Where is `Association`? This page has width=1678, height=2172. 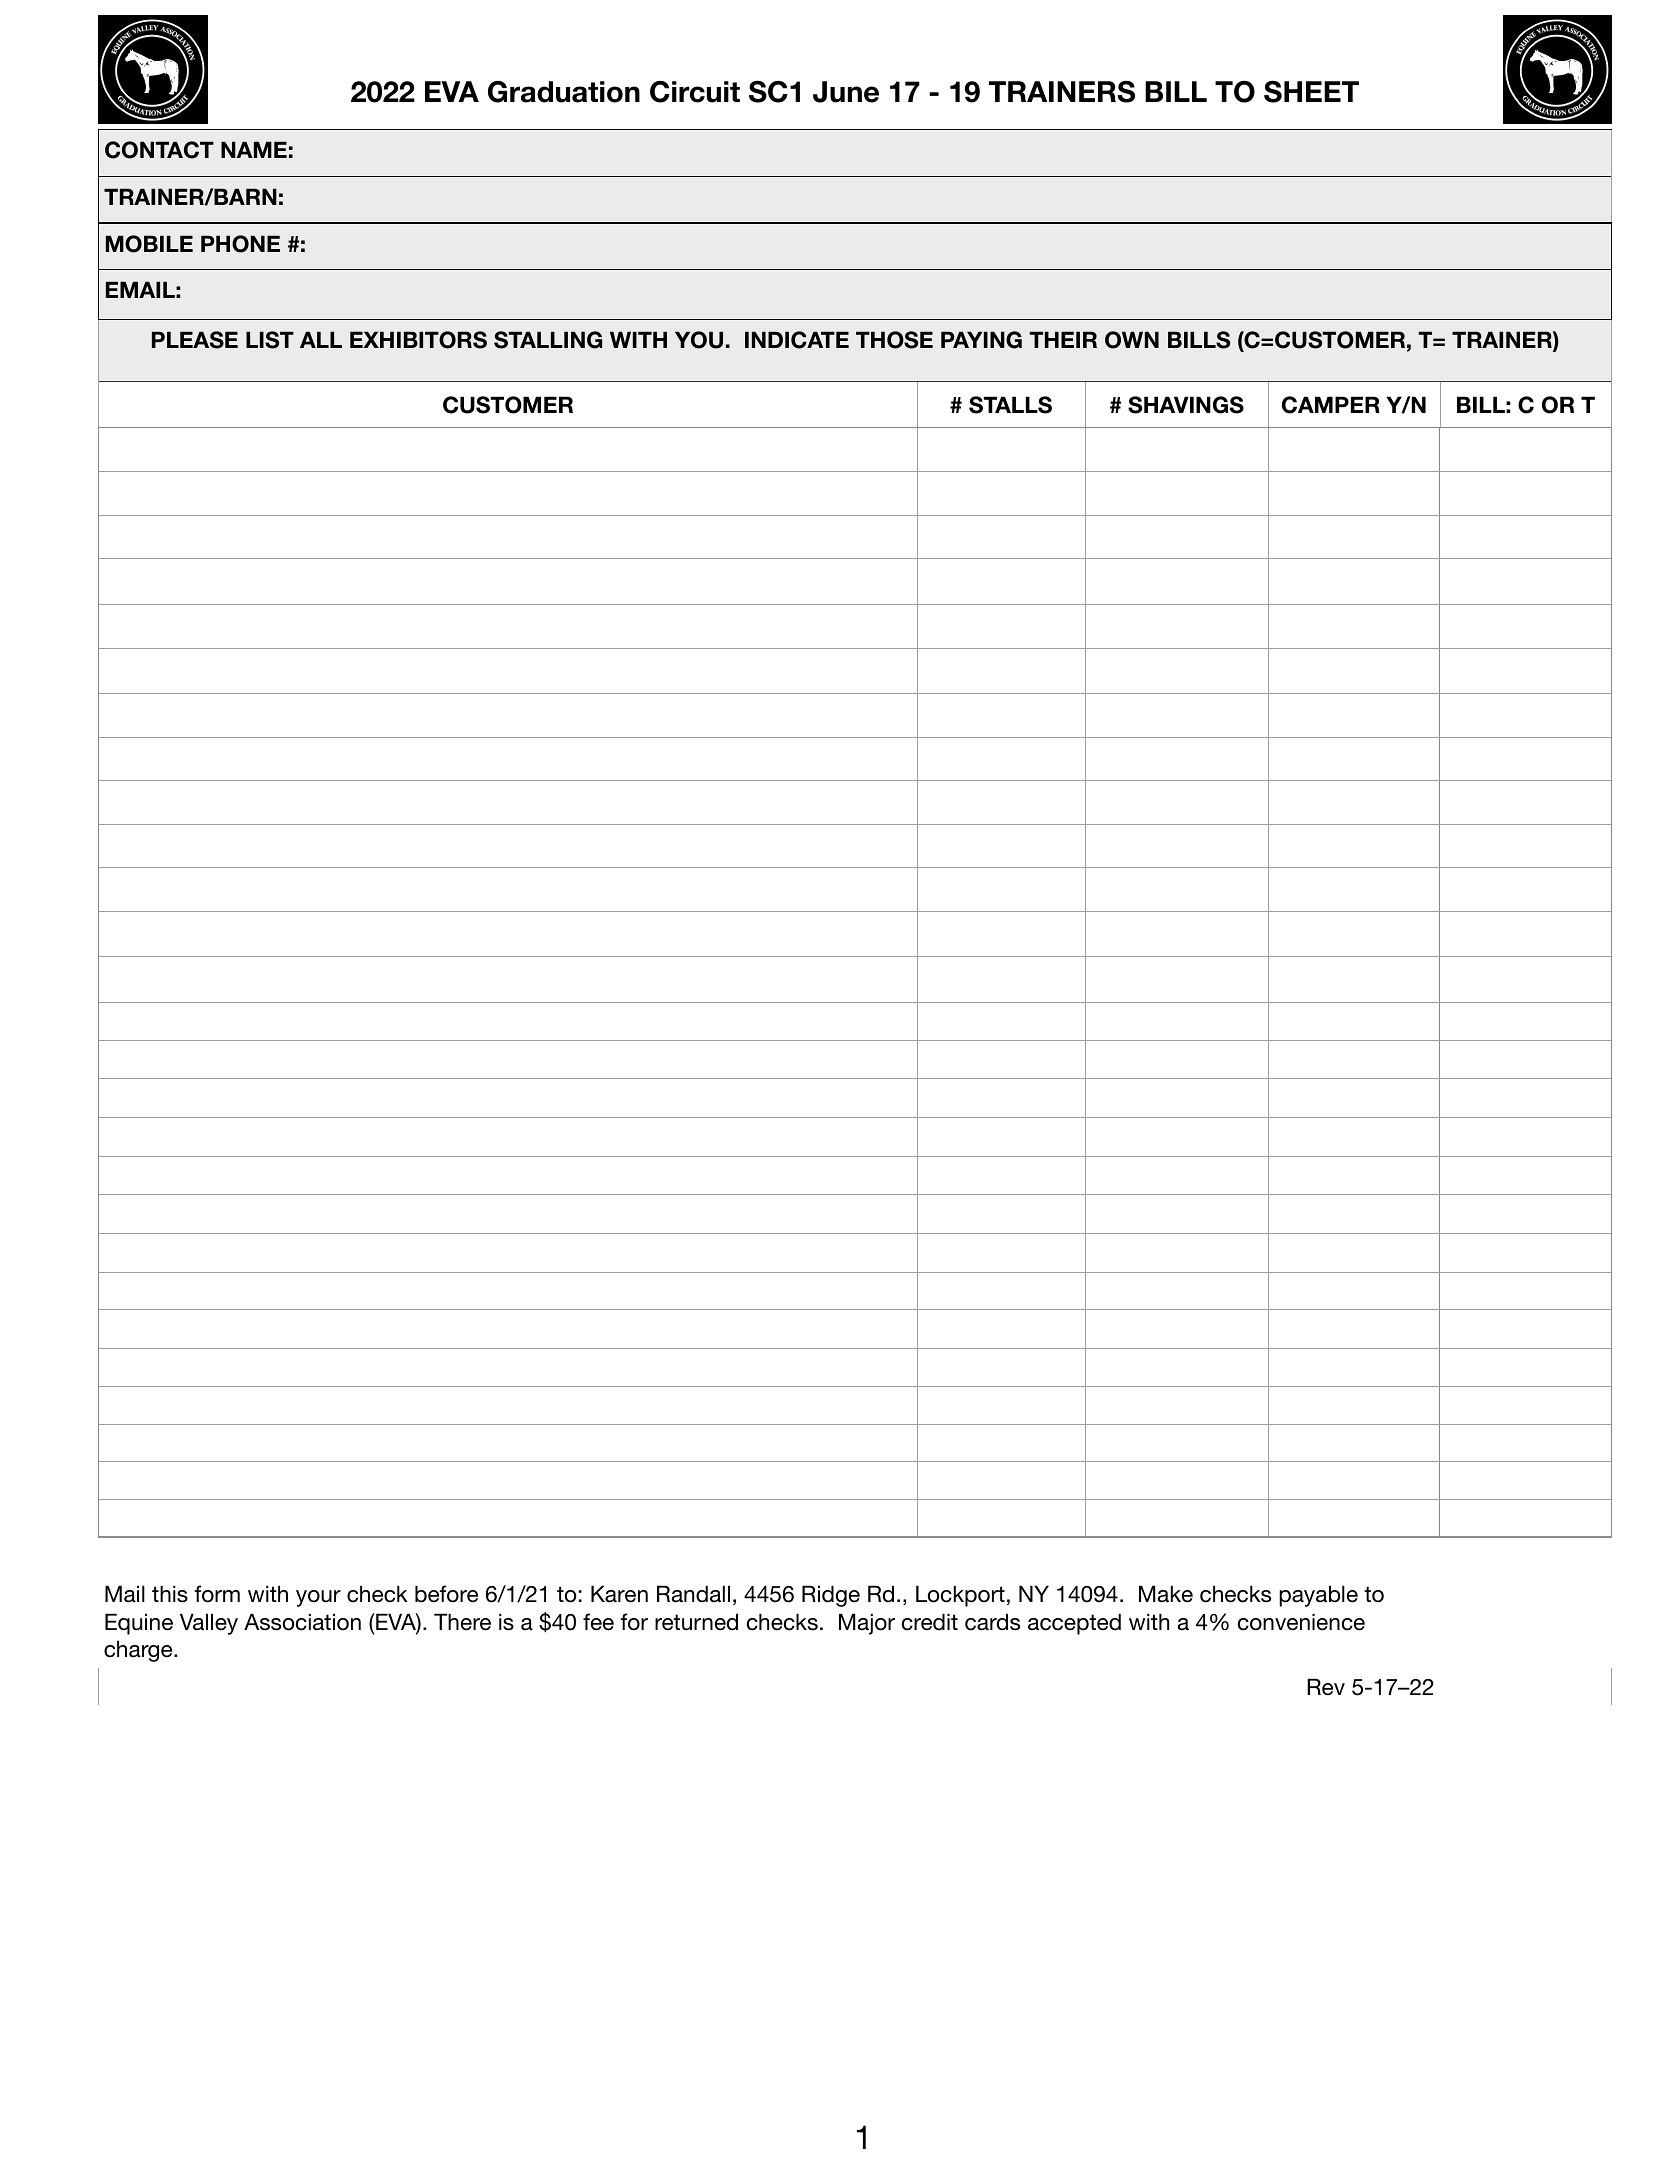
Association is located at coordinates (302, 1622).
